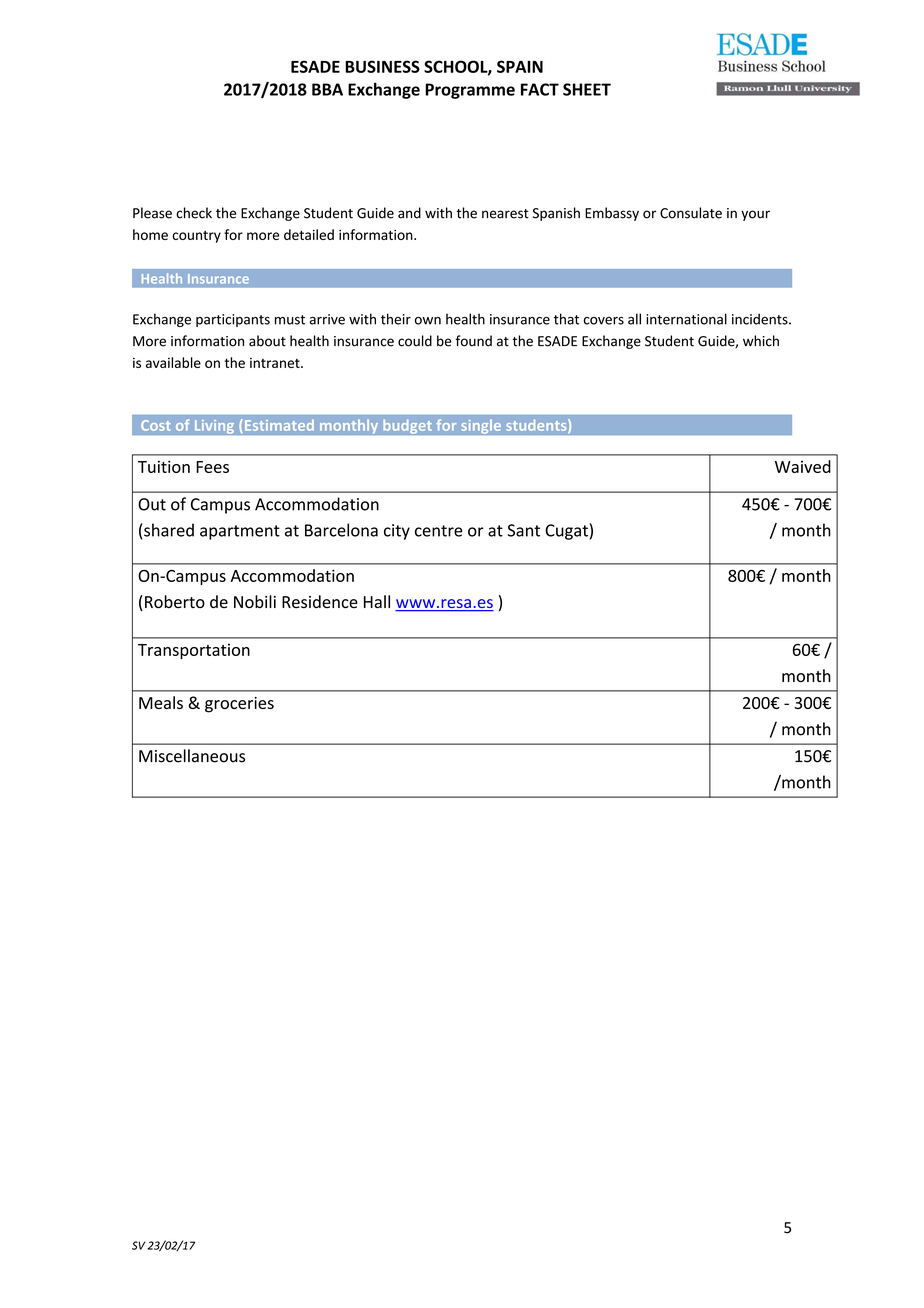 Image resolution: width=924 pixels, height=1308 pixels. Describe the element at coordinates (438, 531) in the document. I see `centre` at that location.
